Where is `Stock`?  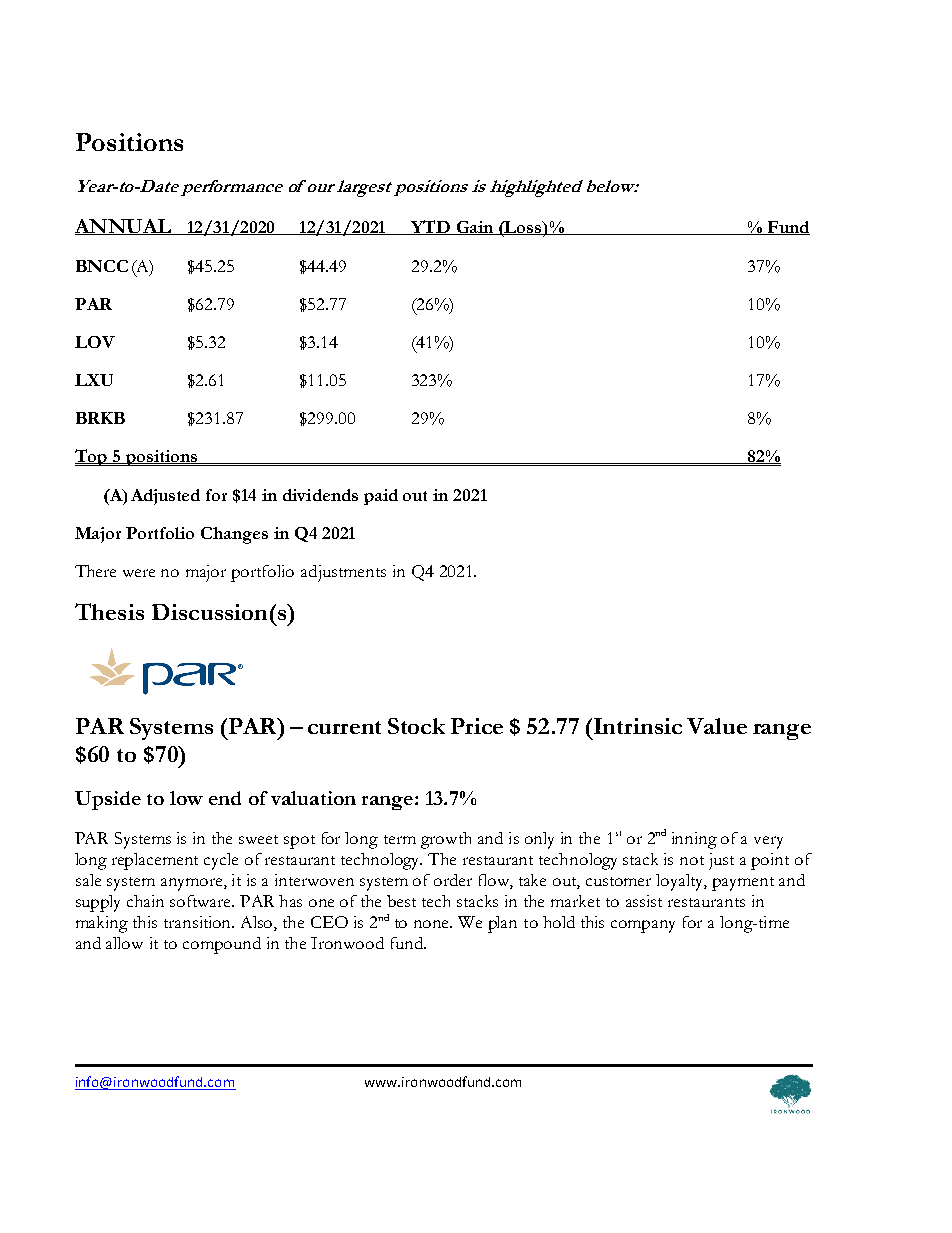 Stock is located at coordinates (416, 726).
